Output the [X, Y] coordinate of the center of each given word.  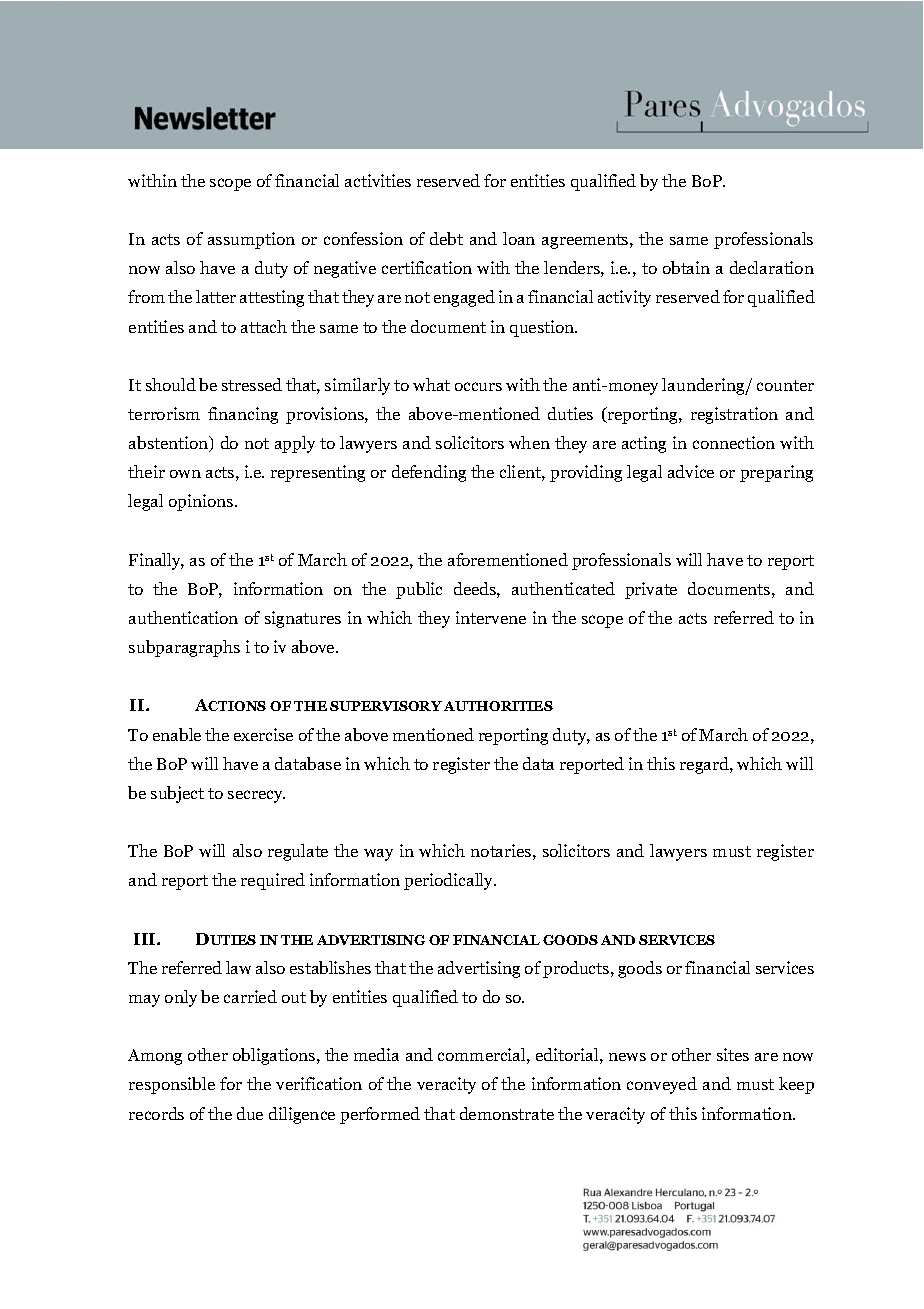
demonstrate [507, 1113]
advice [691, 471]
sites [733, 1054]
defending [429, 473]
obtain [686, 267]
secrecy [256, 796]
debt [446, 238]
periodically [450, 881]
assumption [251, 240]
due [250, 1113]
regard [705, 765]
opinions [202, 502]
